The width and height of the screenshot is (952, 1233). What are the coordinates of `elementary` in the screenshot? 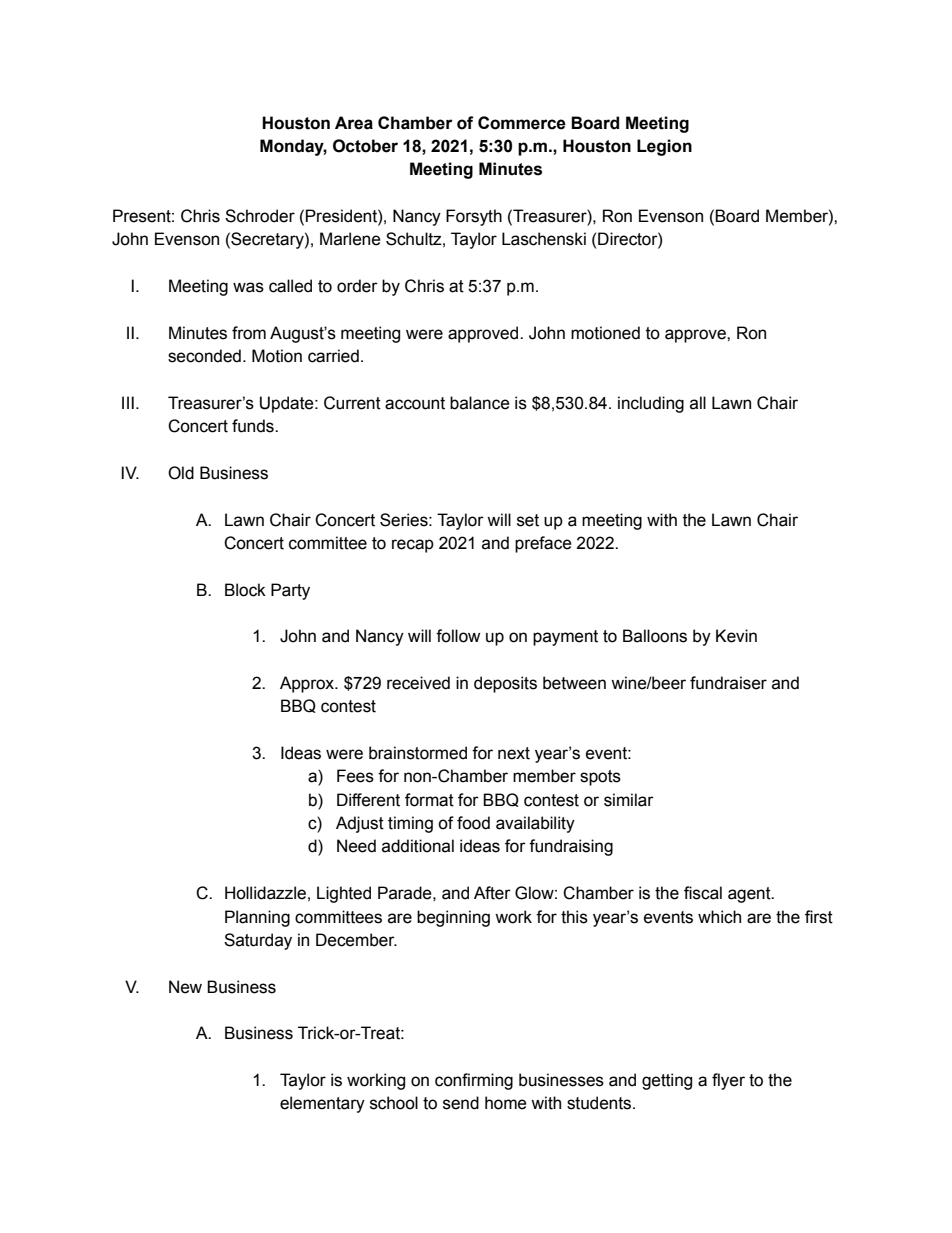 It's located at (322, 1104).
